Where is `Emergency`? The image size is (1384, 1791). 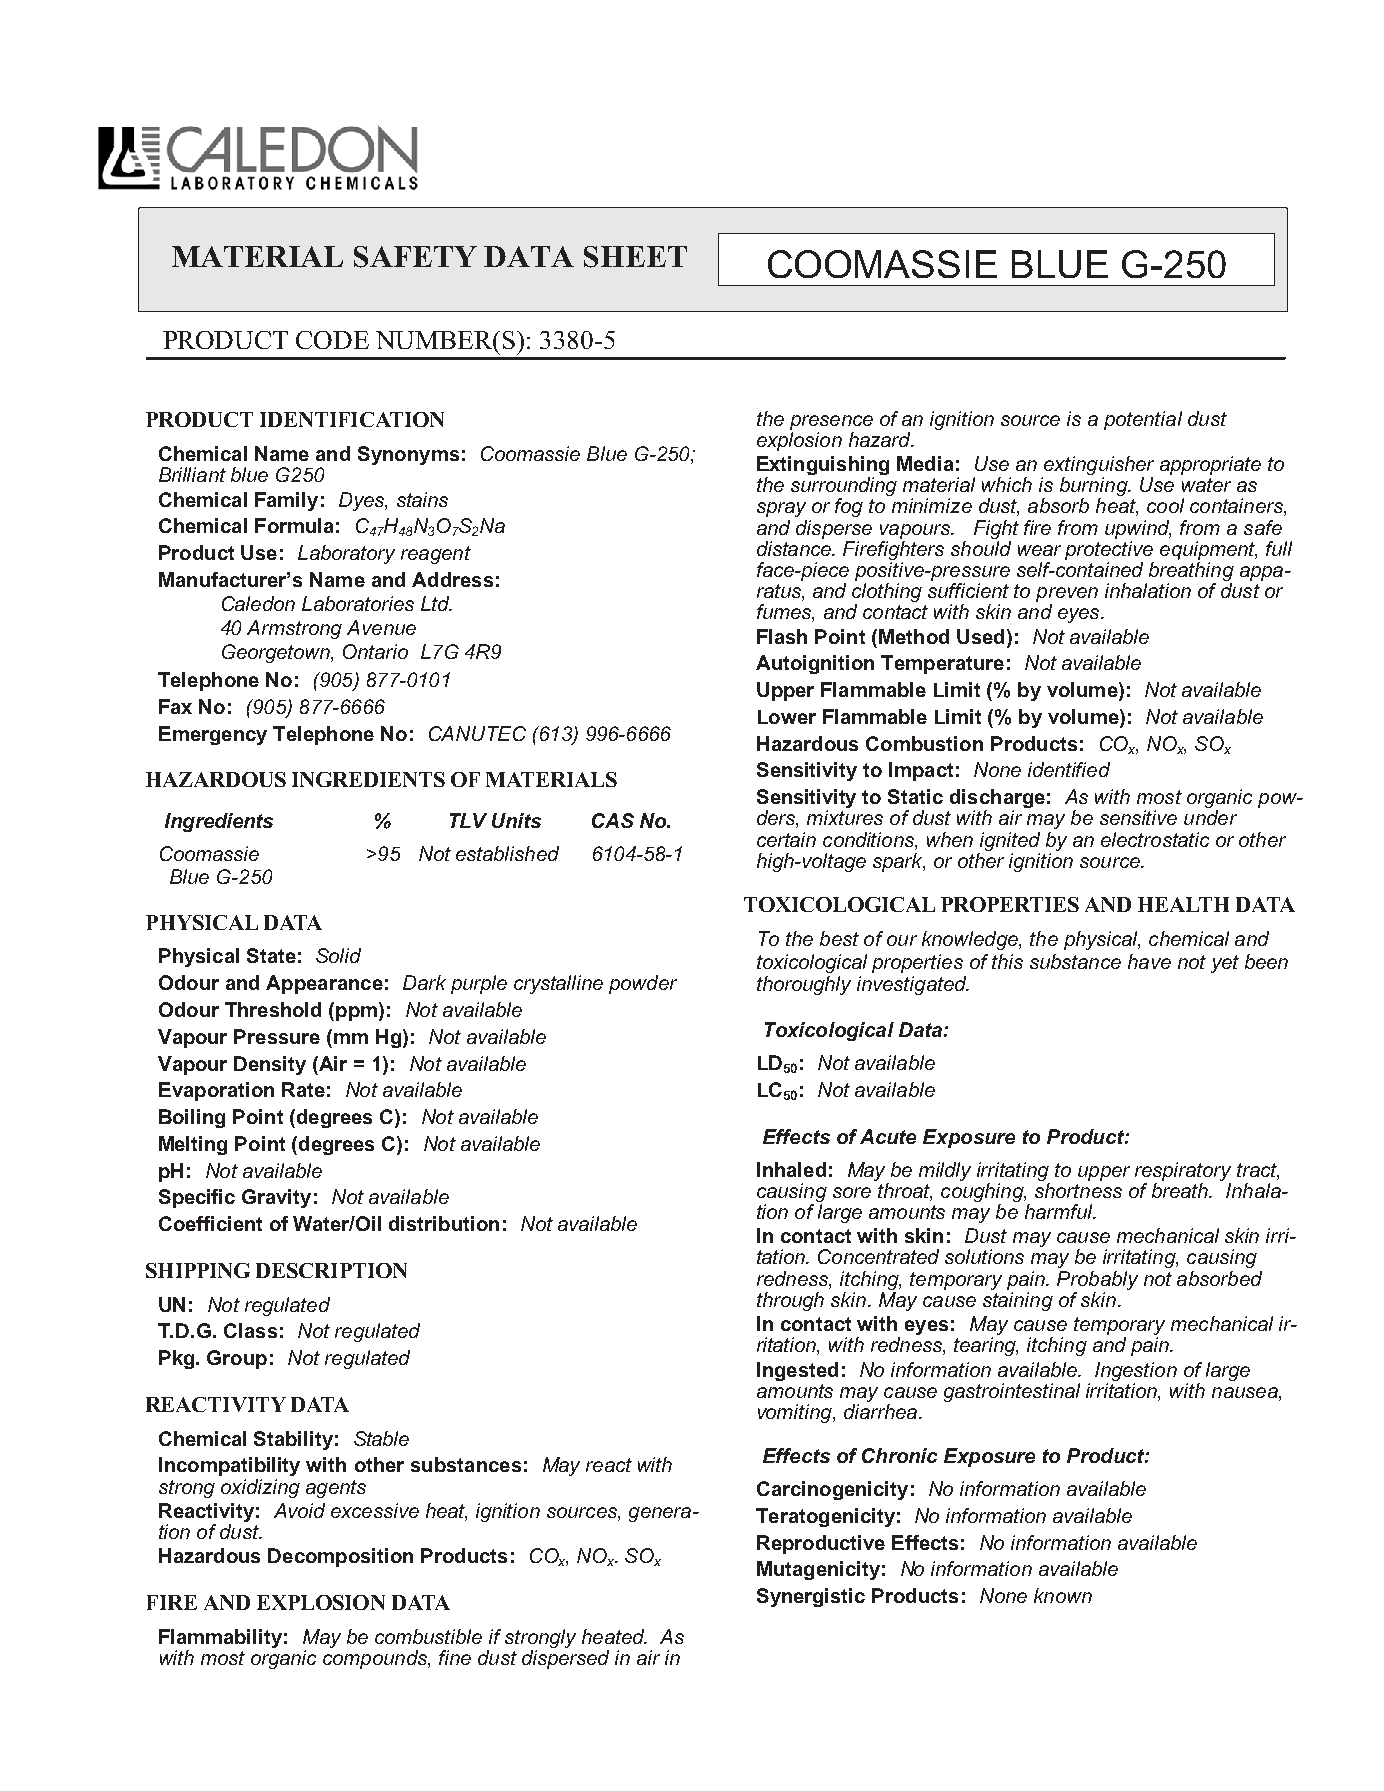
Emergency is located at coordinates (213, 735).
